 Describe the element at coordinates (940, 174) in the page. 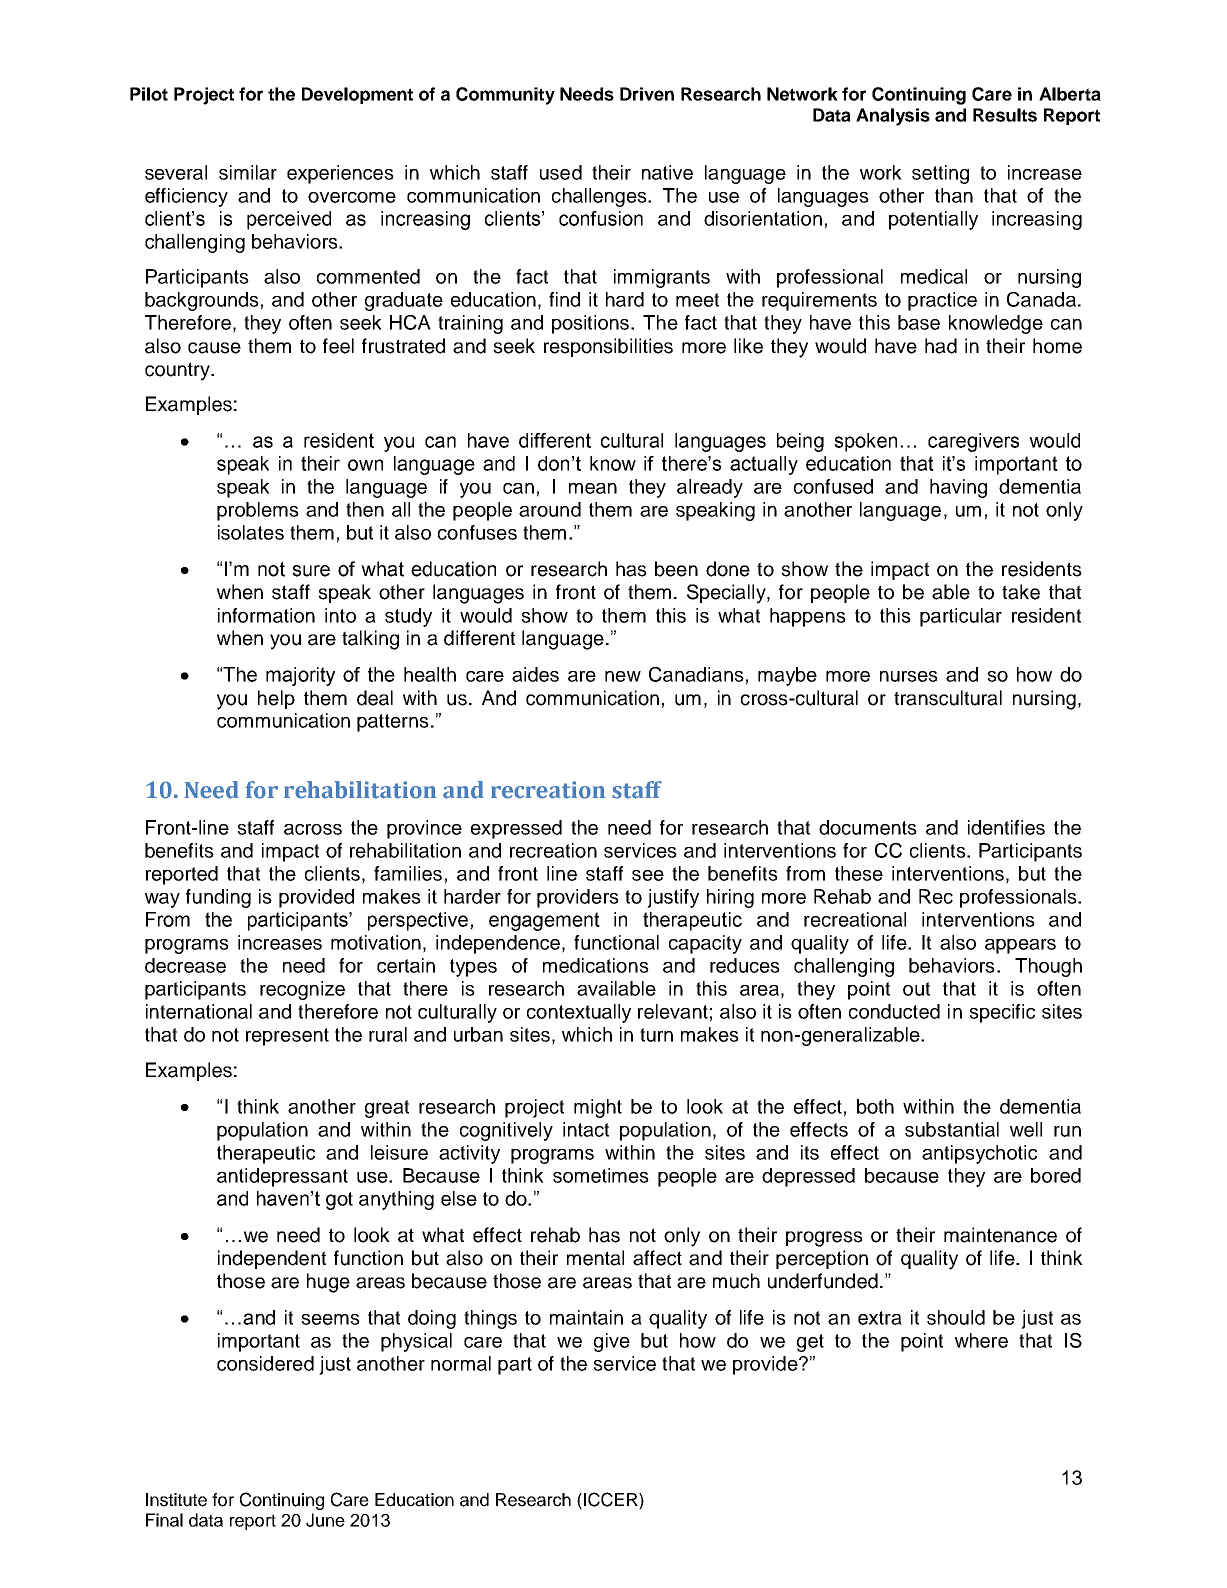

I see `setting` at that location.
